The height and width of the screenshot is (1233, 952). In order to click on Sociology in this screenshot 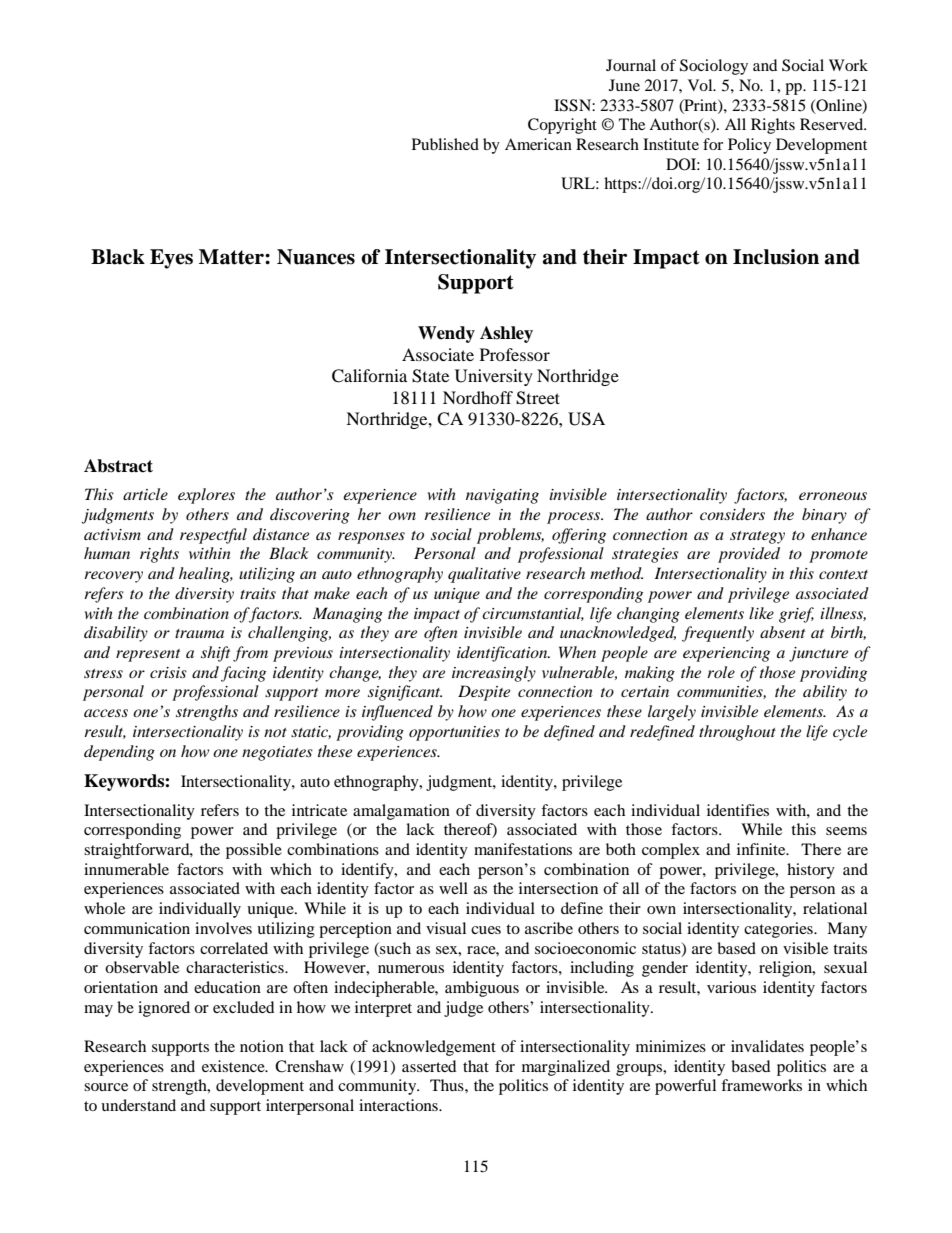, I will do `click(714, 67)`.
